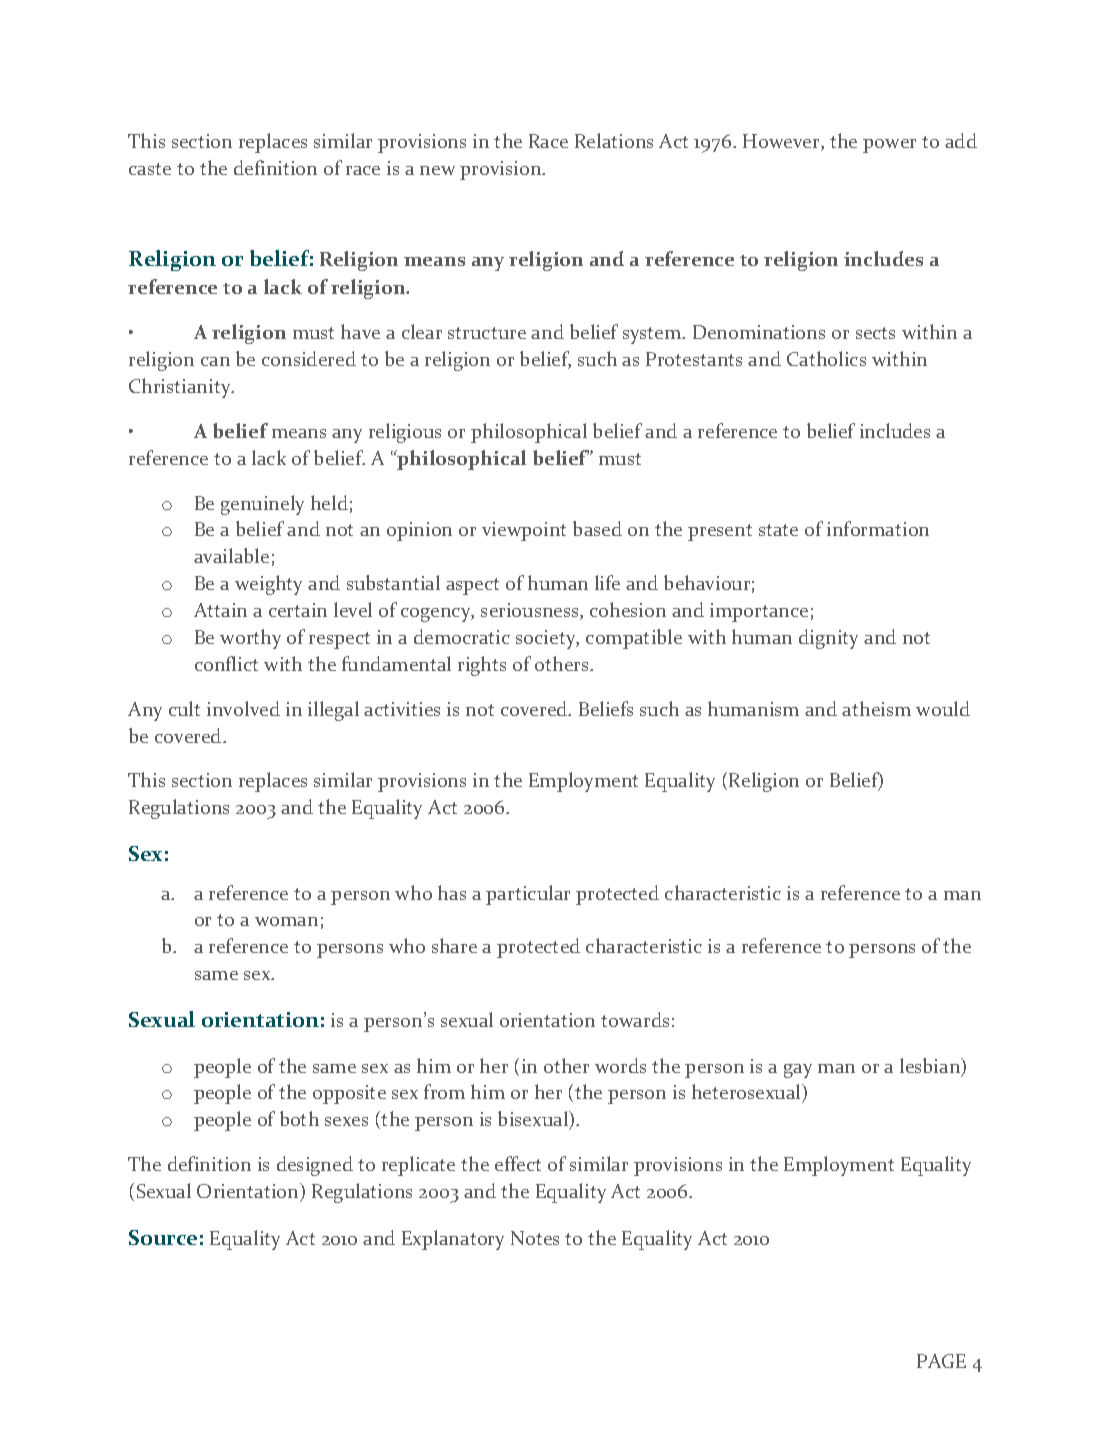 This screenshot has height=1439, width=1112. I want to click on involved, so click(243, 708).
